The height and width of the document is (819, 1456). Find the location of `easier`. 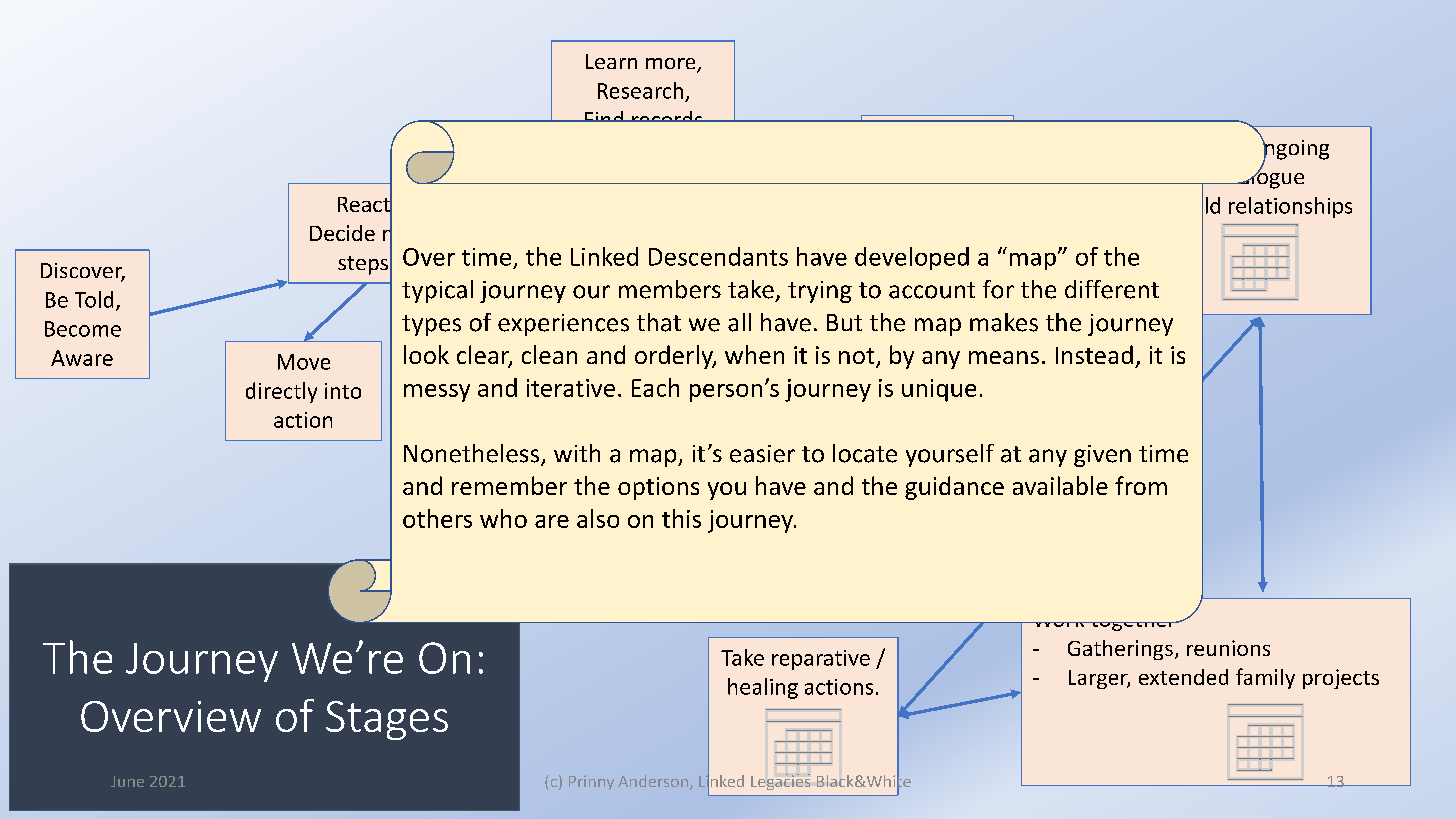

easier is located at coordinates (762, 454).
